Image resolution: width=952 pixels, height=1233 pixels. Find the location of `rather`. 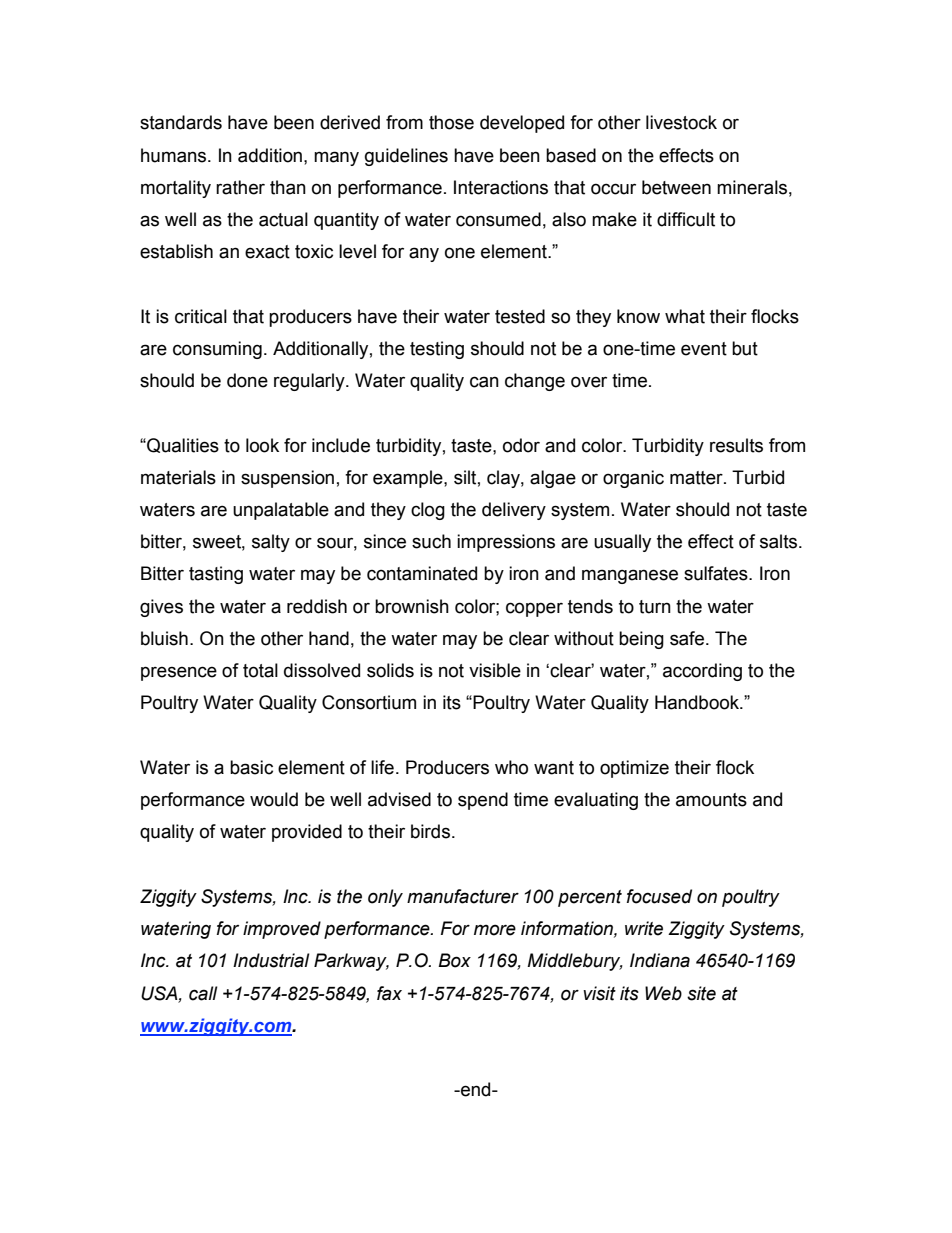

rather is located at coordinates (240, 187).
